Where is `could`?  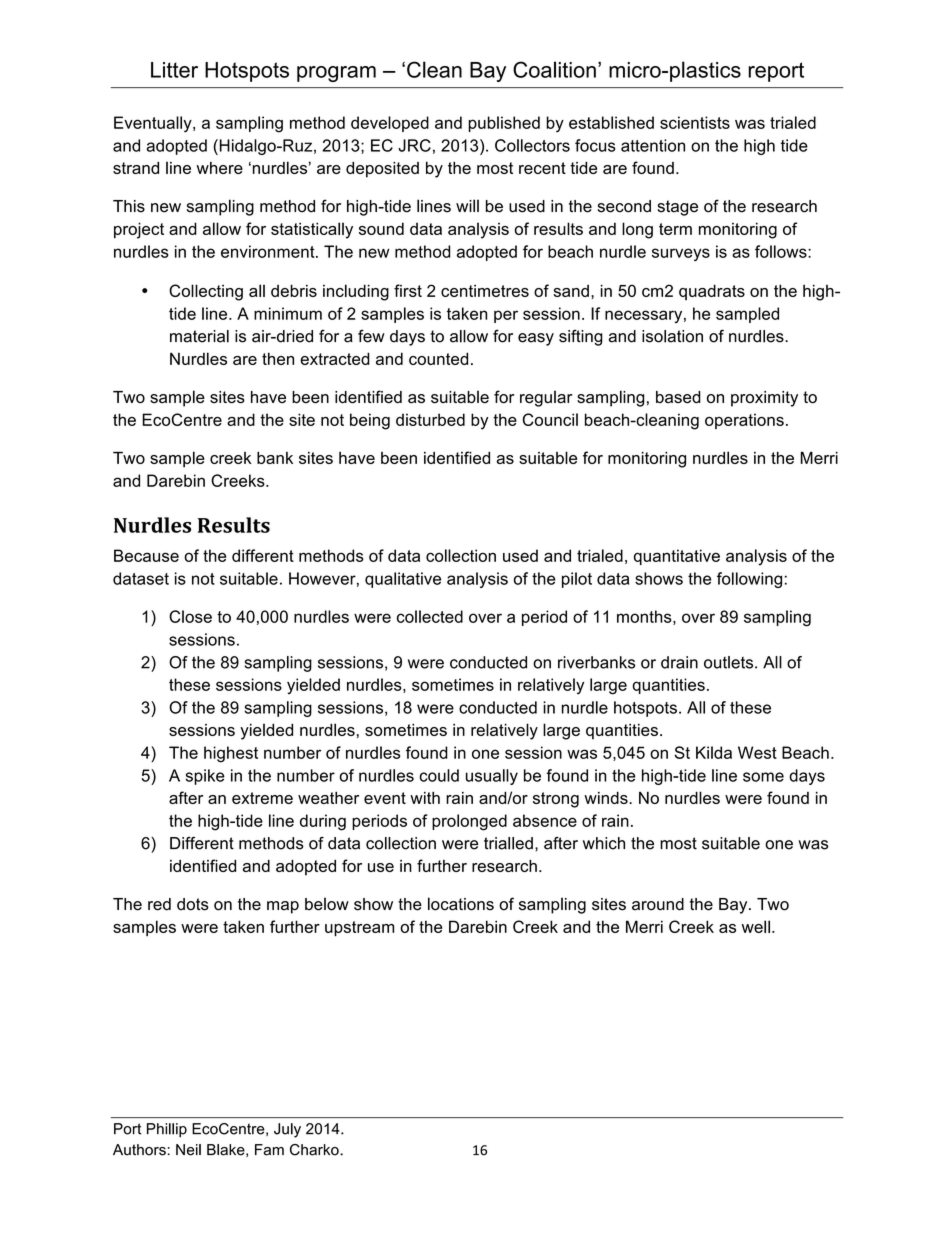
could is located at coordinates (439, 775).
